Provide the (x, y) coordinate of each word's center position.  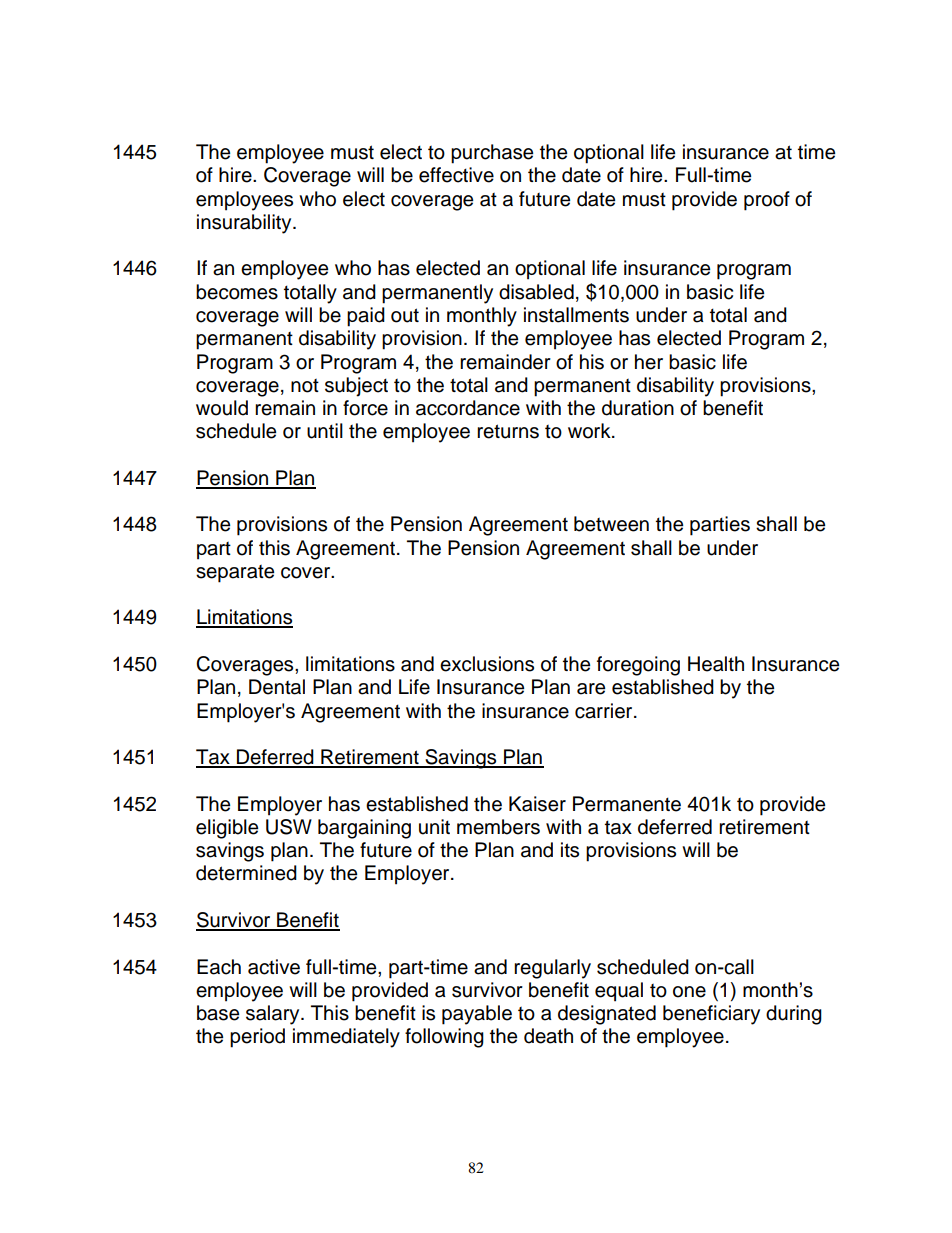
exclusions (487, 664)
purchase (492, 154)
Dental (277, 687)
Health (716, 664)
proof (767, 201)
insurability (245, 224)
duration (638, 408)
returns (508, 431)
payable (477, 1015)
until (325, 431)
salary (274, 1015)
